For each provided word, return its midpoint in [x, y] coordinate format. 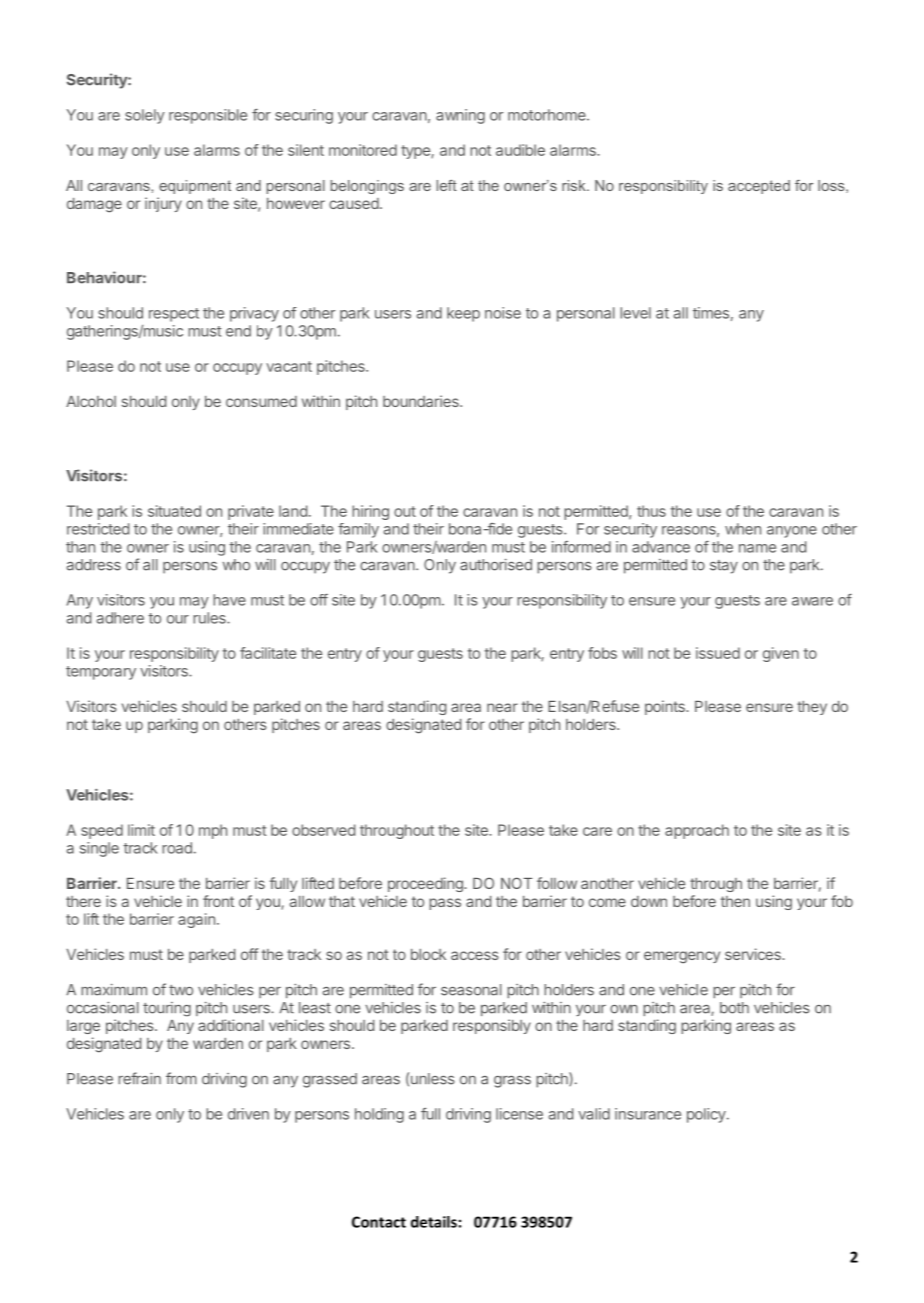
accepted [759, 187]
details [434, 1222]
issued [718, 653]
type [416, 152]
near [502, 707]
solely [145, 116]
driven [248, 1114]
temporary [101, 673]
